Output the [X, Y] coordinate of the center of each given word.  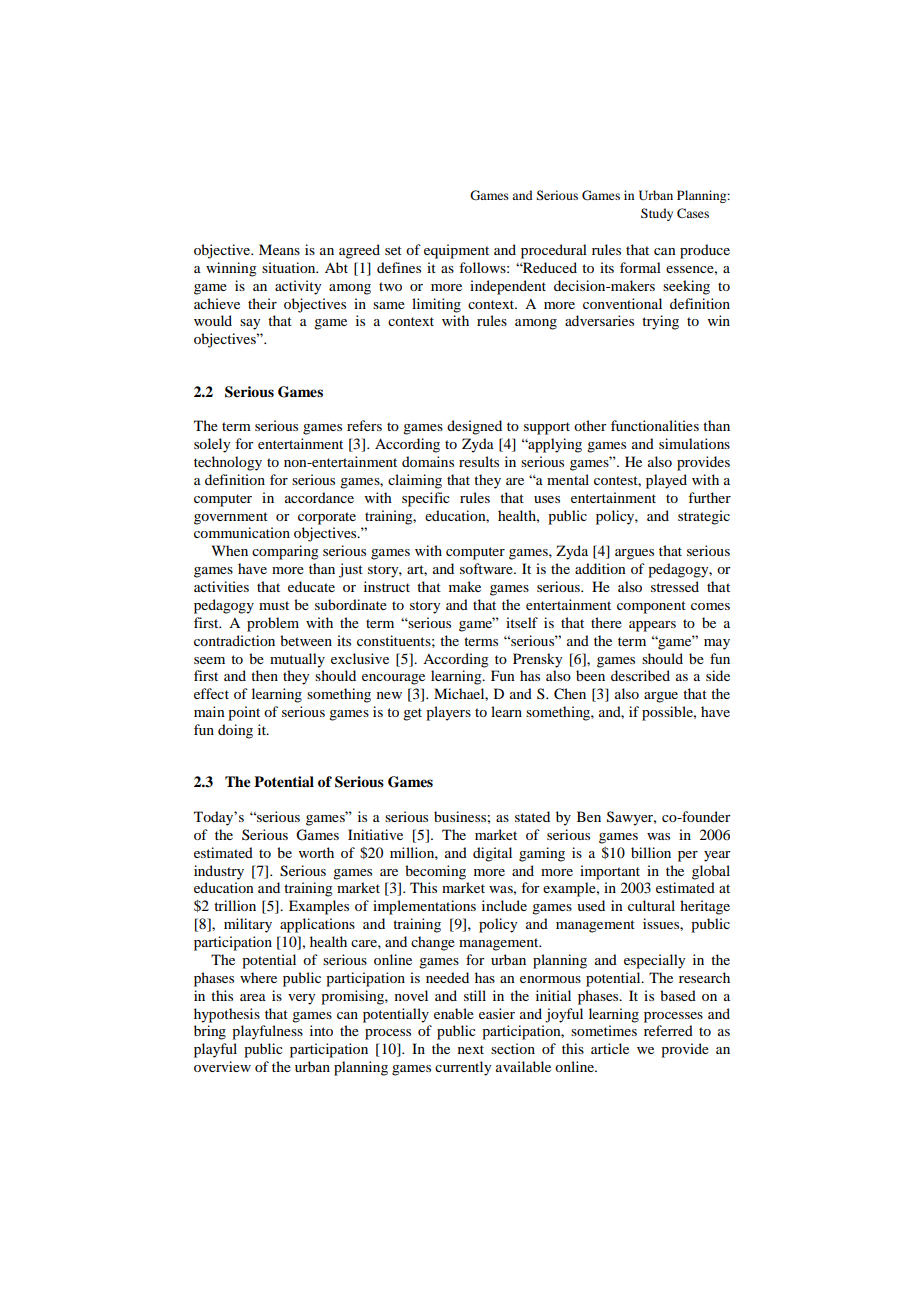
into [321, 1030]
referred [668, 1030]
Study [657, 214]
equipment [456, 251]
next [471, 1049]
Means [279, 249]
